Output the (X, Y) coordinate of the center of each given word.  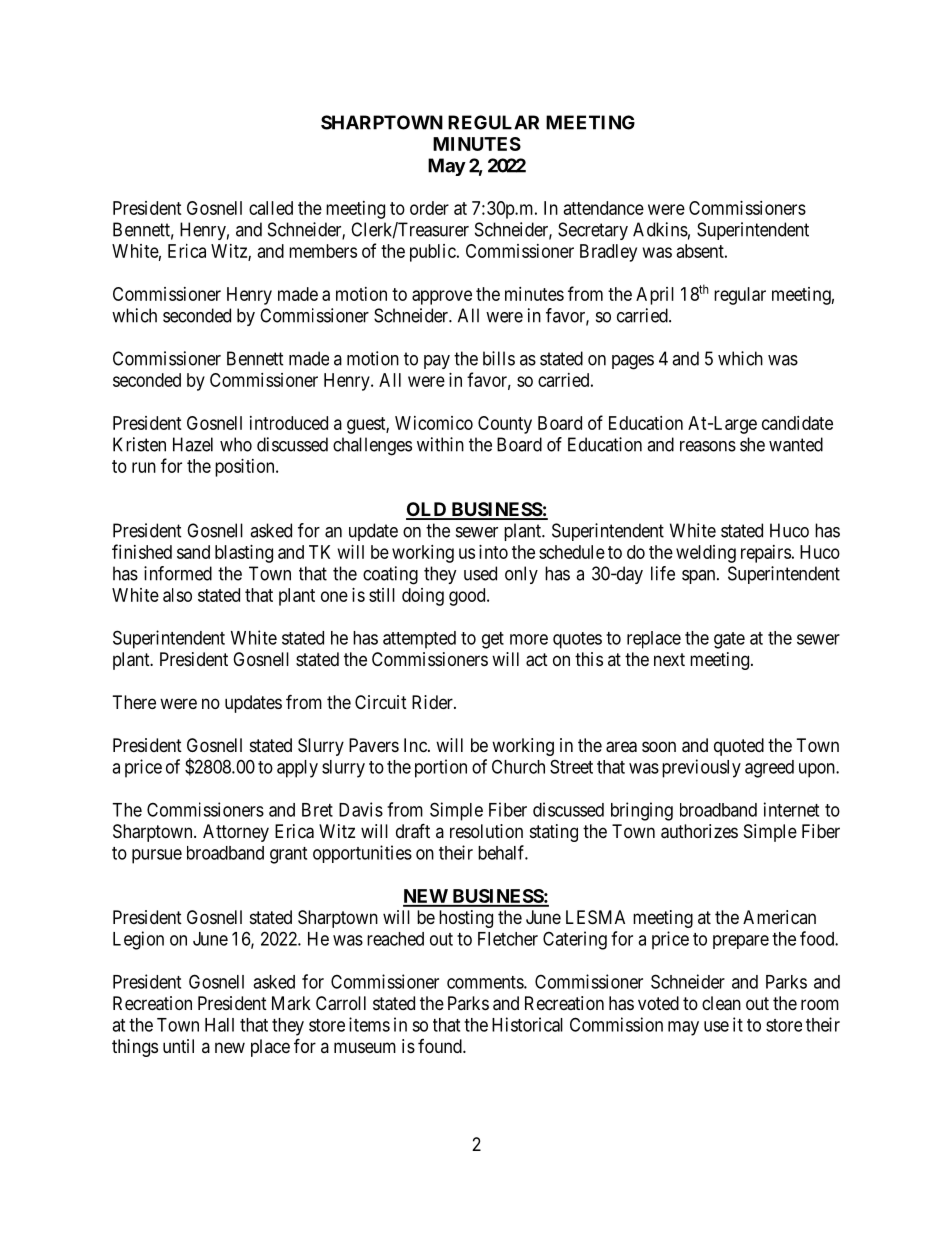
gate (729, 640)
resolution (486, 831)
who (236, 444)
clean (721, 1003)
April (655, 296)
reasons (708, 446)
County (505, 425)
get (493, 640)
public (433, 253)
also (177, 595)
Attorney (236, 833)
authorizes (699, 831)
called (271, 208)
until (178, 1046)
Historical (527, 1024)
